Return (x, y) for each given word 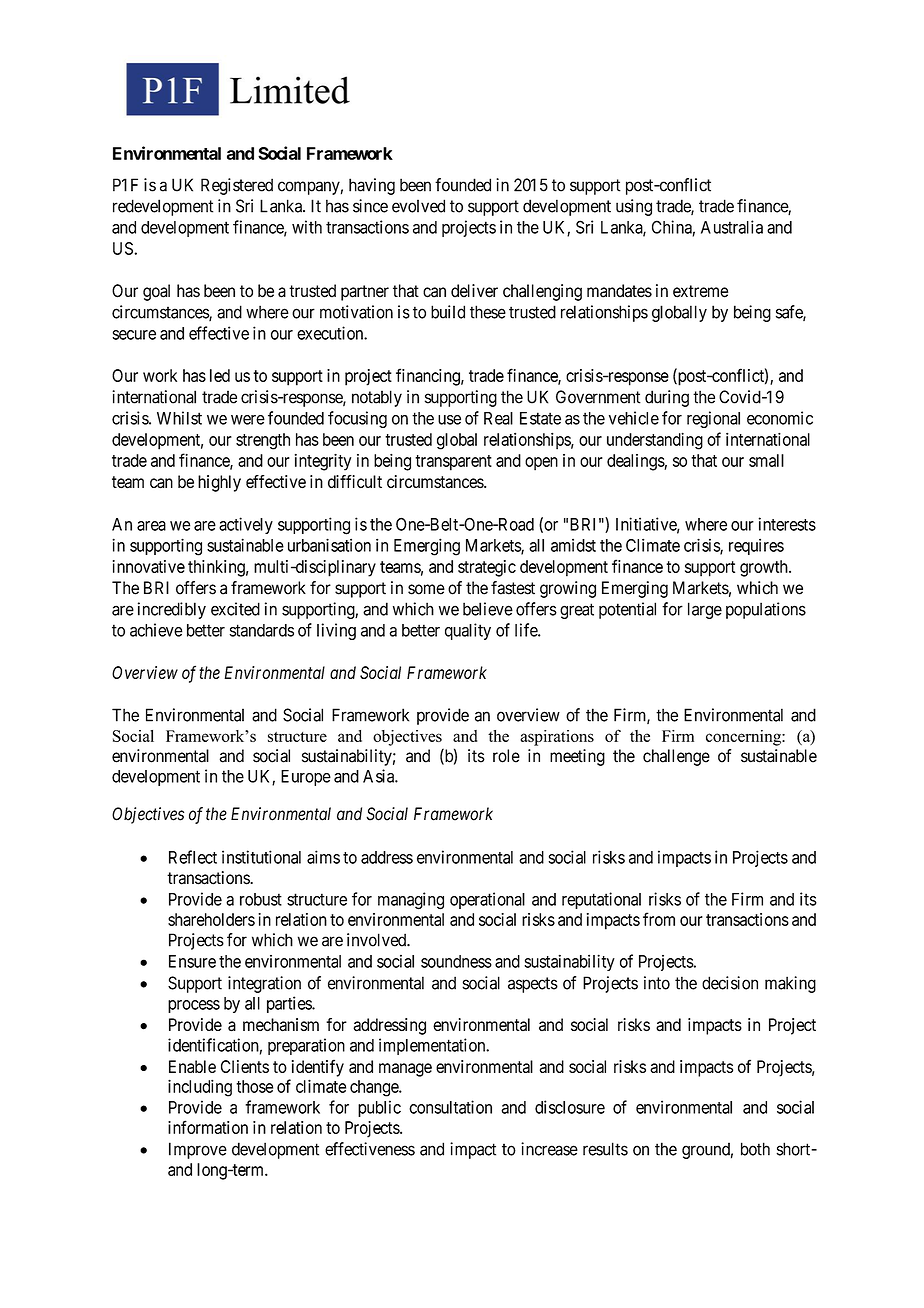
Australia (732, 227)
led (220, 375)
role (506, 756)
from (659, 919)
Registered (237, 186)
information (208, 1127)
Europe (306, 778)
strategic (487, 568)
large (705, 610)
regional (713, 419)
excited (235, 609)
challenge (676, 757)
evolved (418, 206)
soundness (456, 961)
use (449, 420)
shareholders (211, 919)
